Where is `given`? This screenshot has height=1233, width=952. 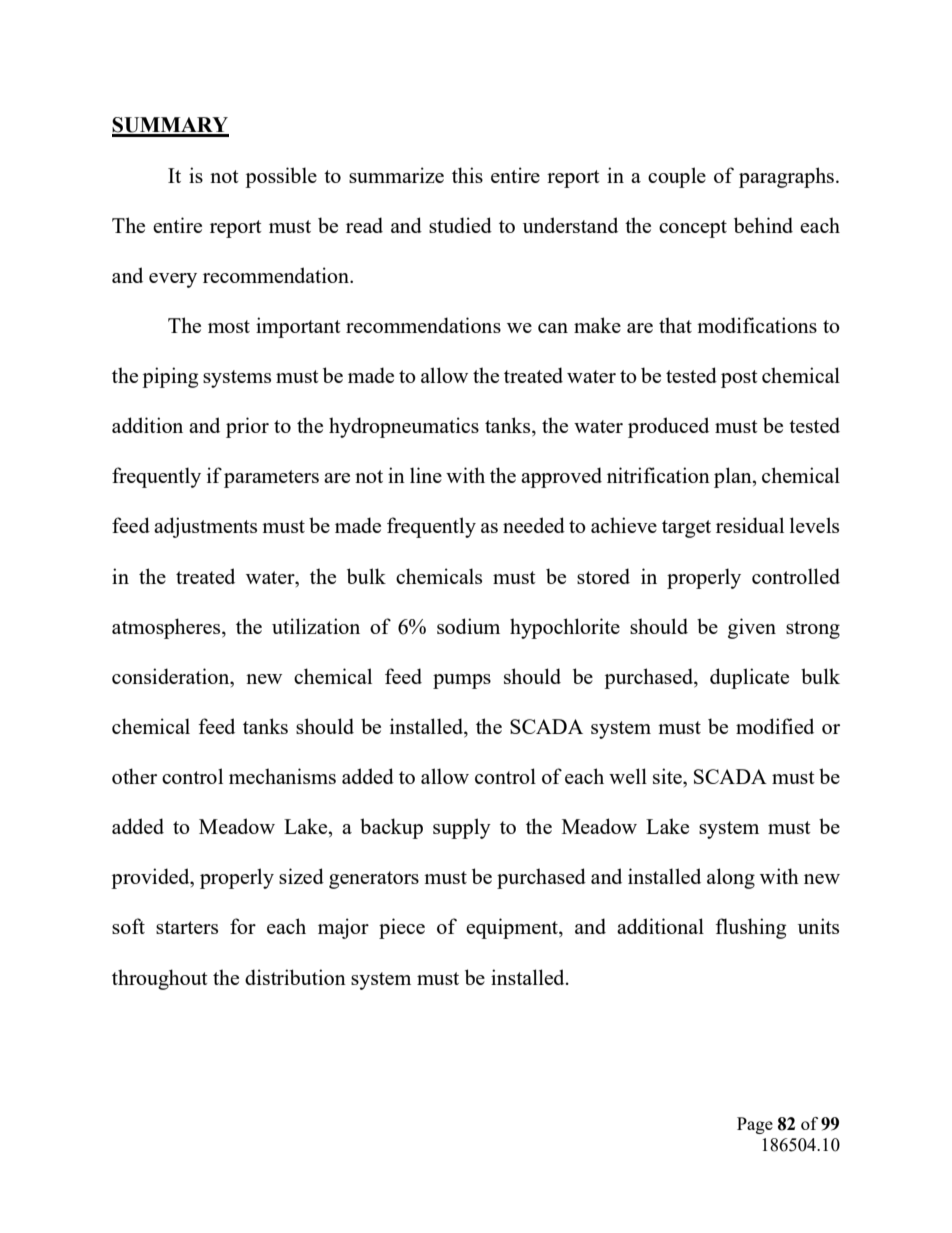
given is located at coordinates (752, 628).
